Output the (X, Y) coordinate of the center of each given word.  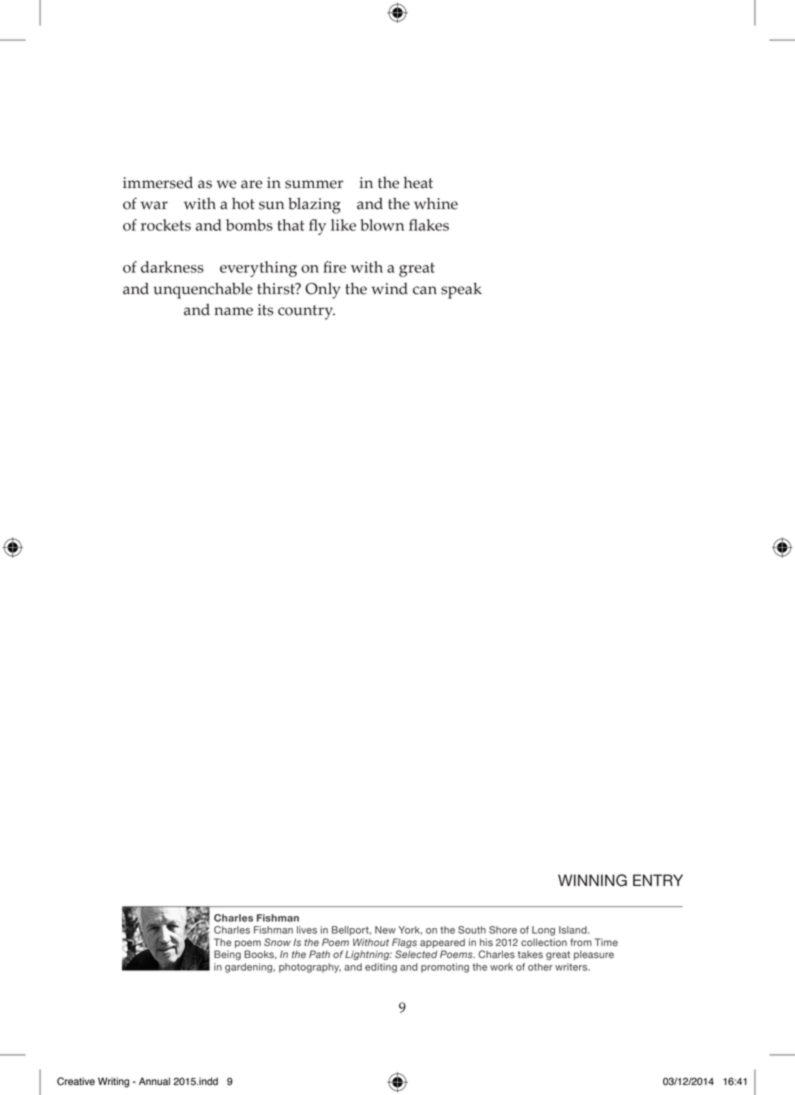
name (233, 311)
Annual (154, 1081)
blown (382, 225)
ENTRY (658, 880)
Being (227, 955)
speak (461, 290)
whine (436, 204)
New (385, 930)
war (154, 205)
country (306, 312)
